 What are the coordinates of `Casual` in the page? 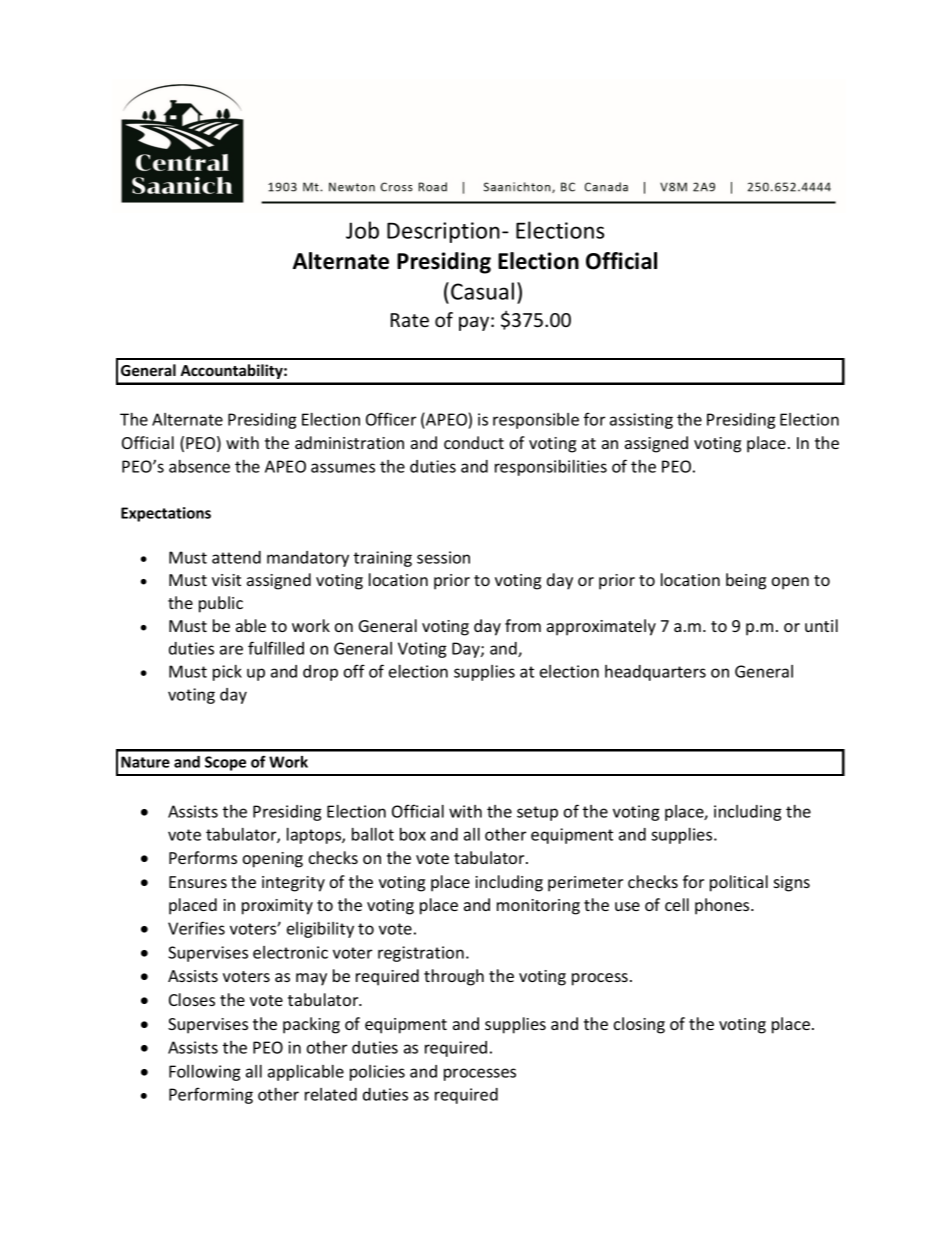 It's located at (482, 291).
